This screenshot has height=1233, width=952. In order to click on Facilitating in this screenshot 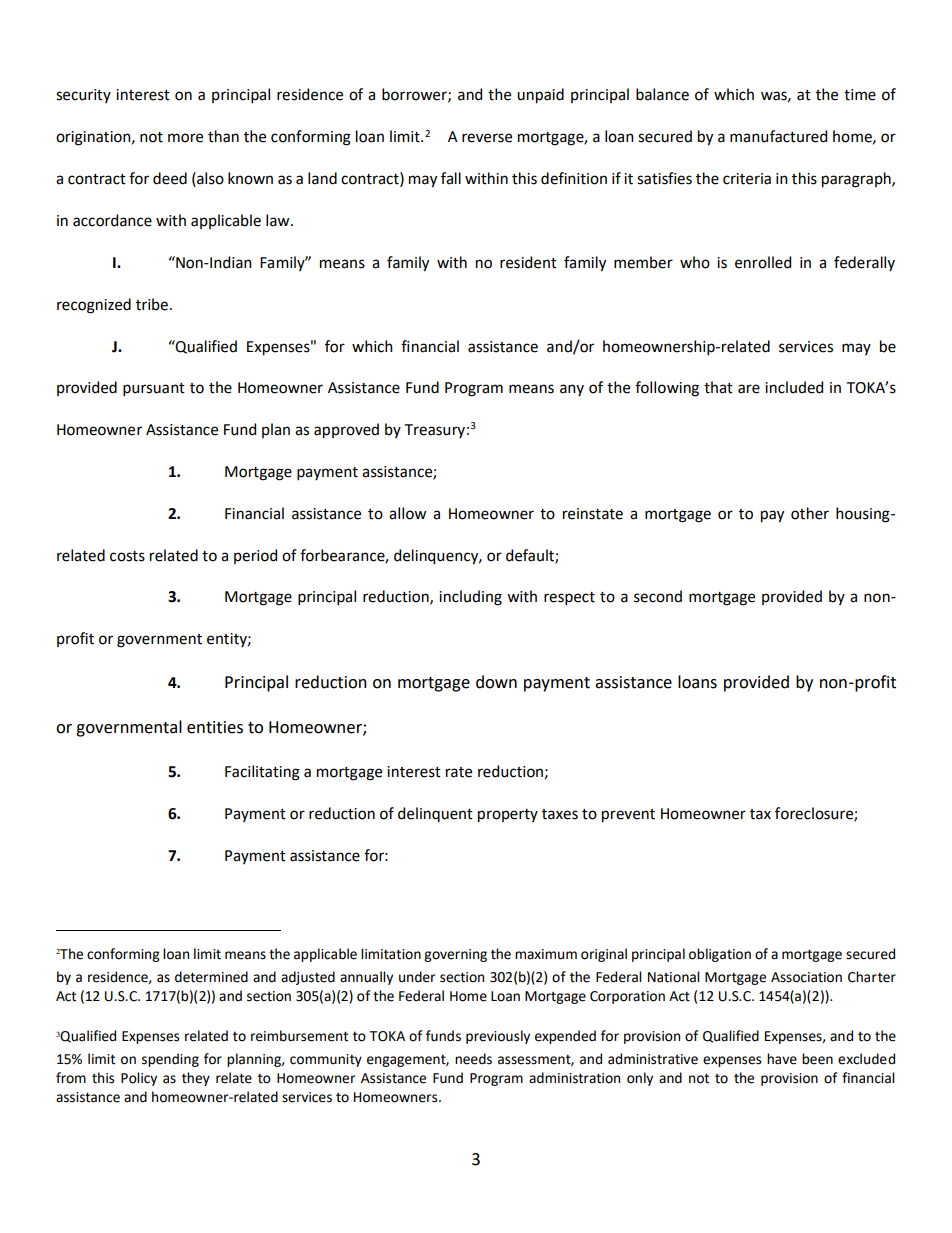, I will do `click(262, 773)`.
